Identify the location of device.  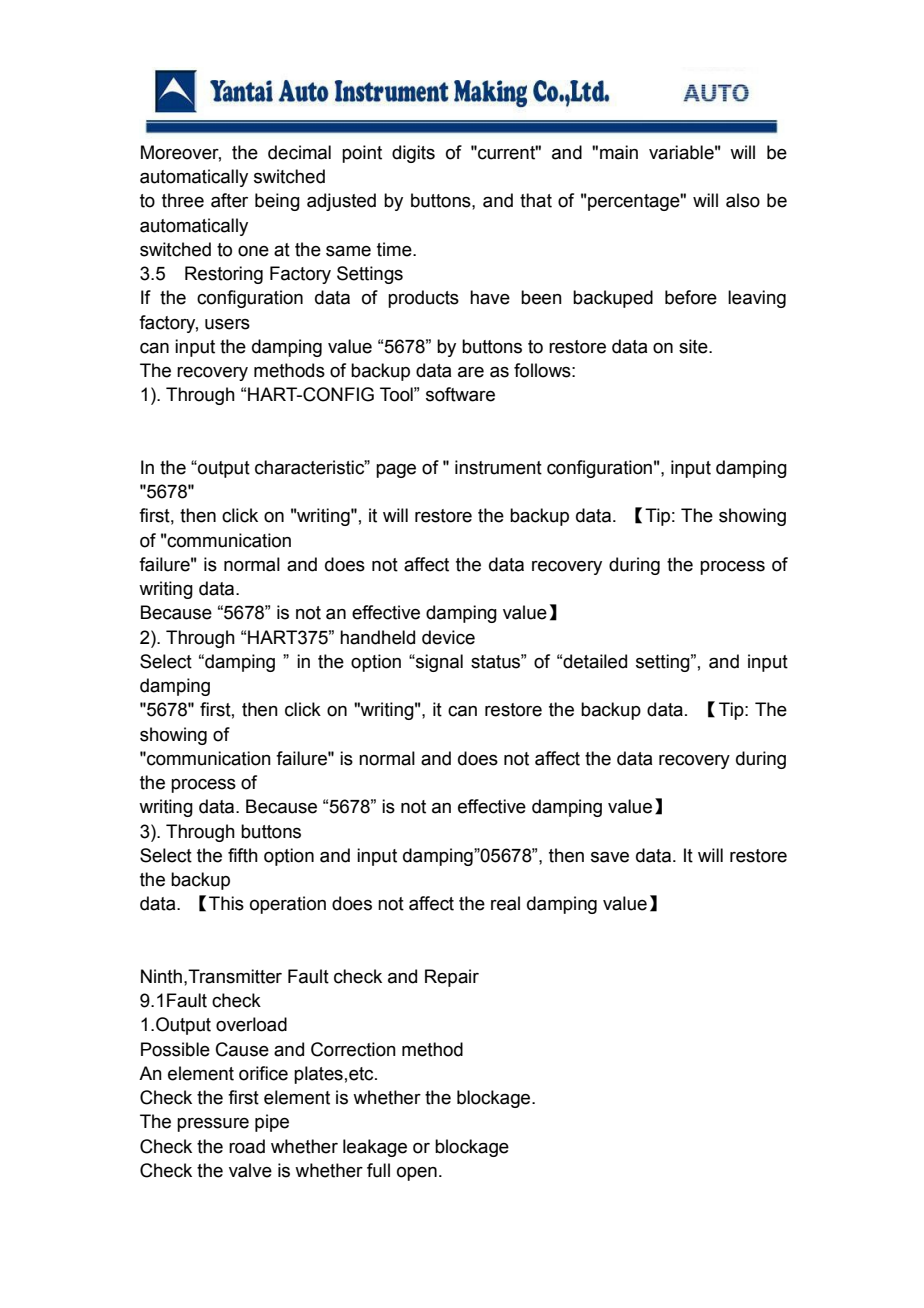
(448, 637).
